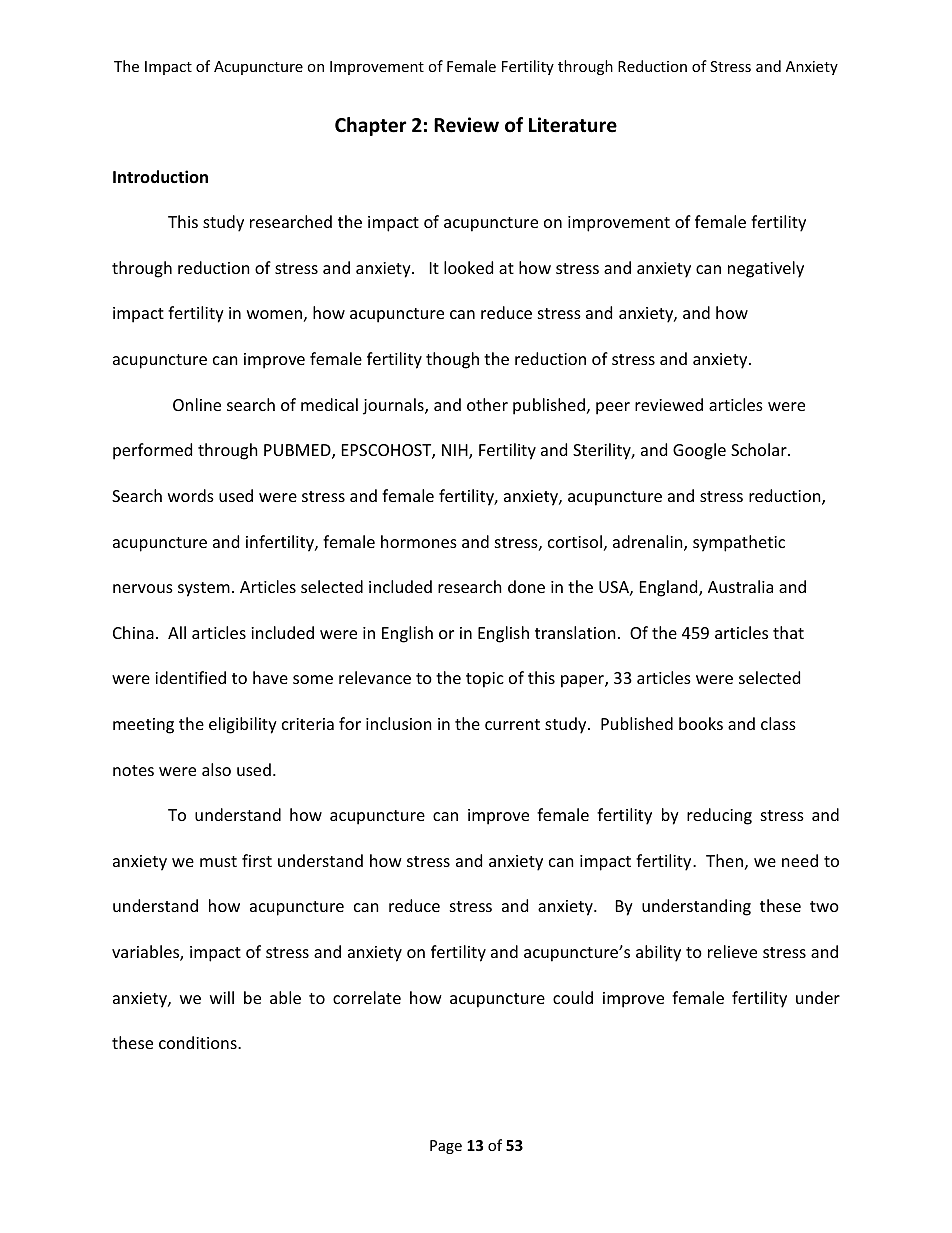  What do you see at coordinates (573, 125) in the screenshot?
I see `Literature` at bounding box center [573, 125].
